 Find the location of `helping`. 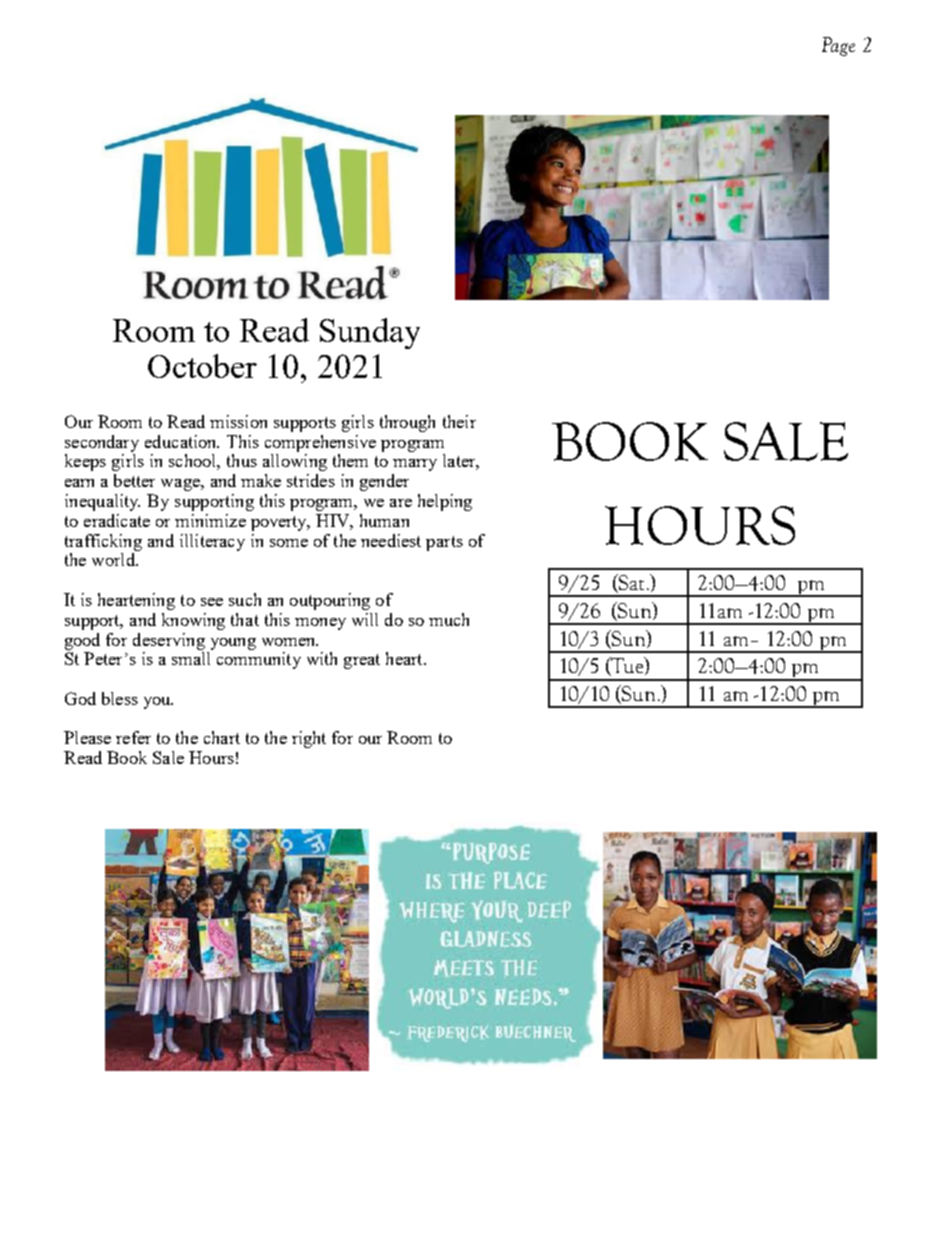

helping is located at coordinates (445, 502).
